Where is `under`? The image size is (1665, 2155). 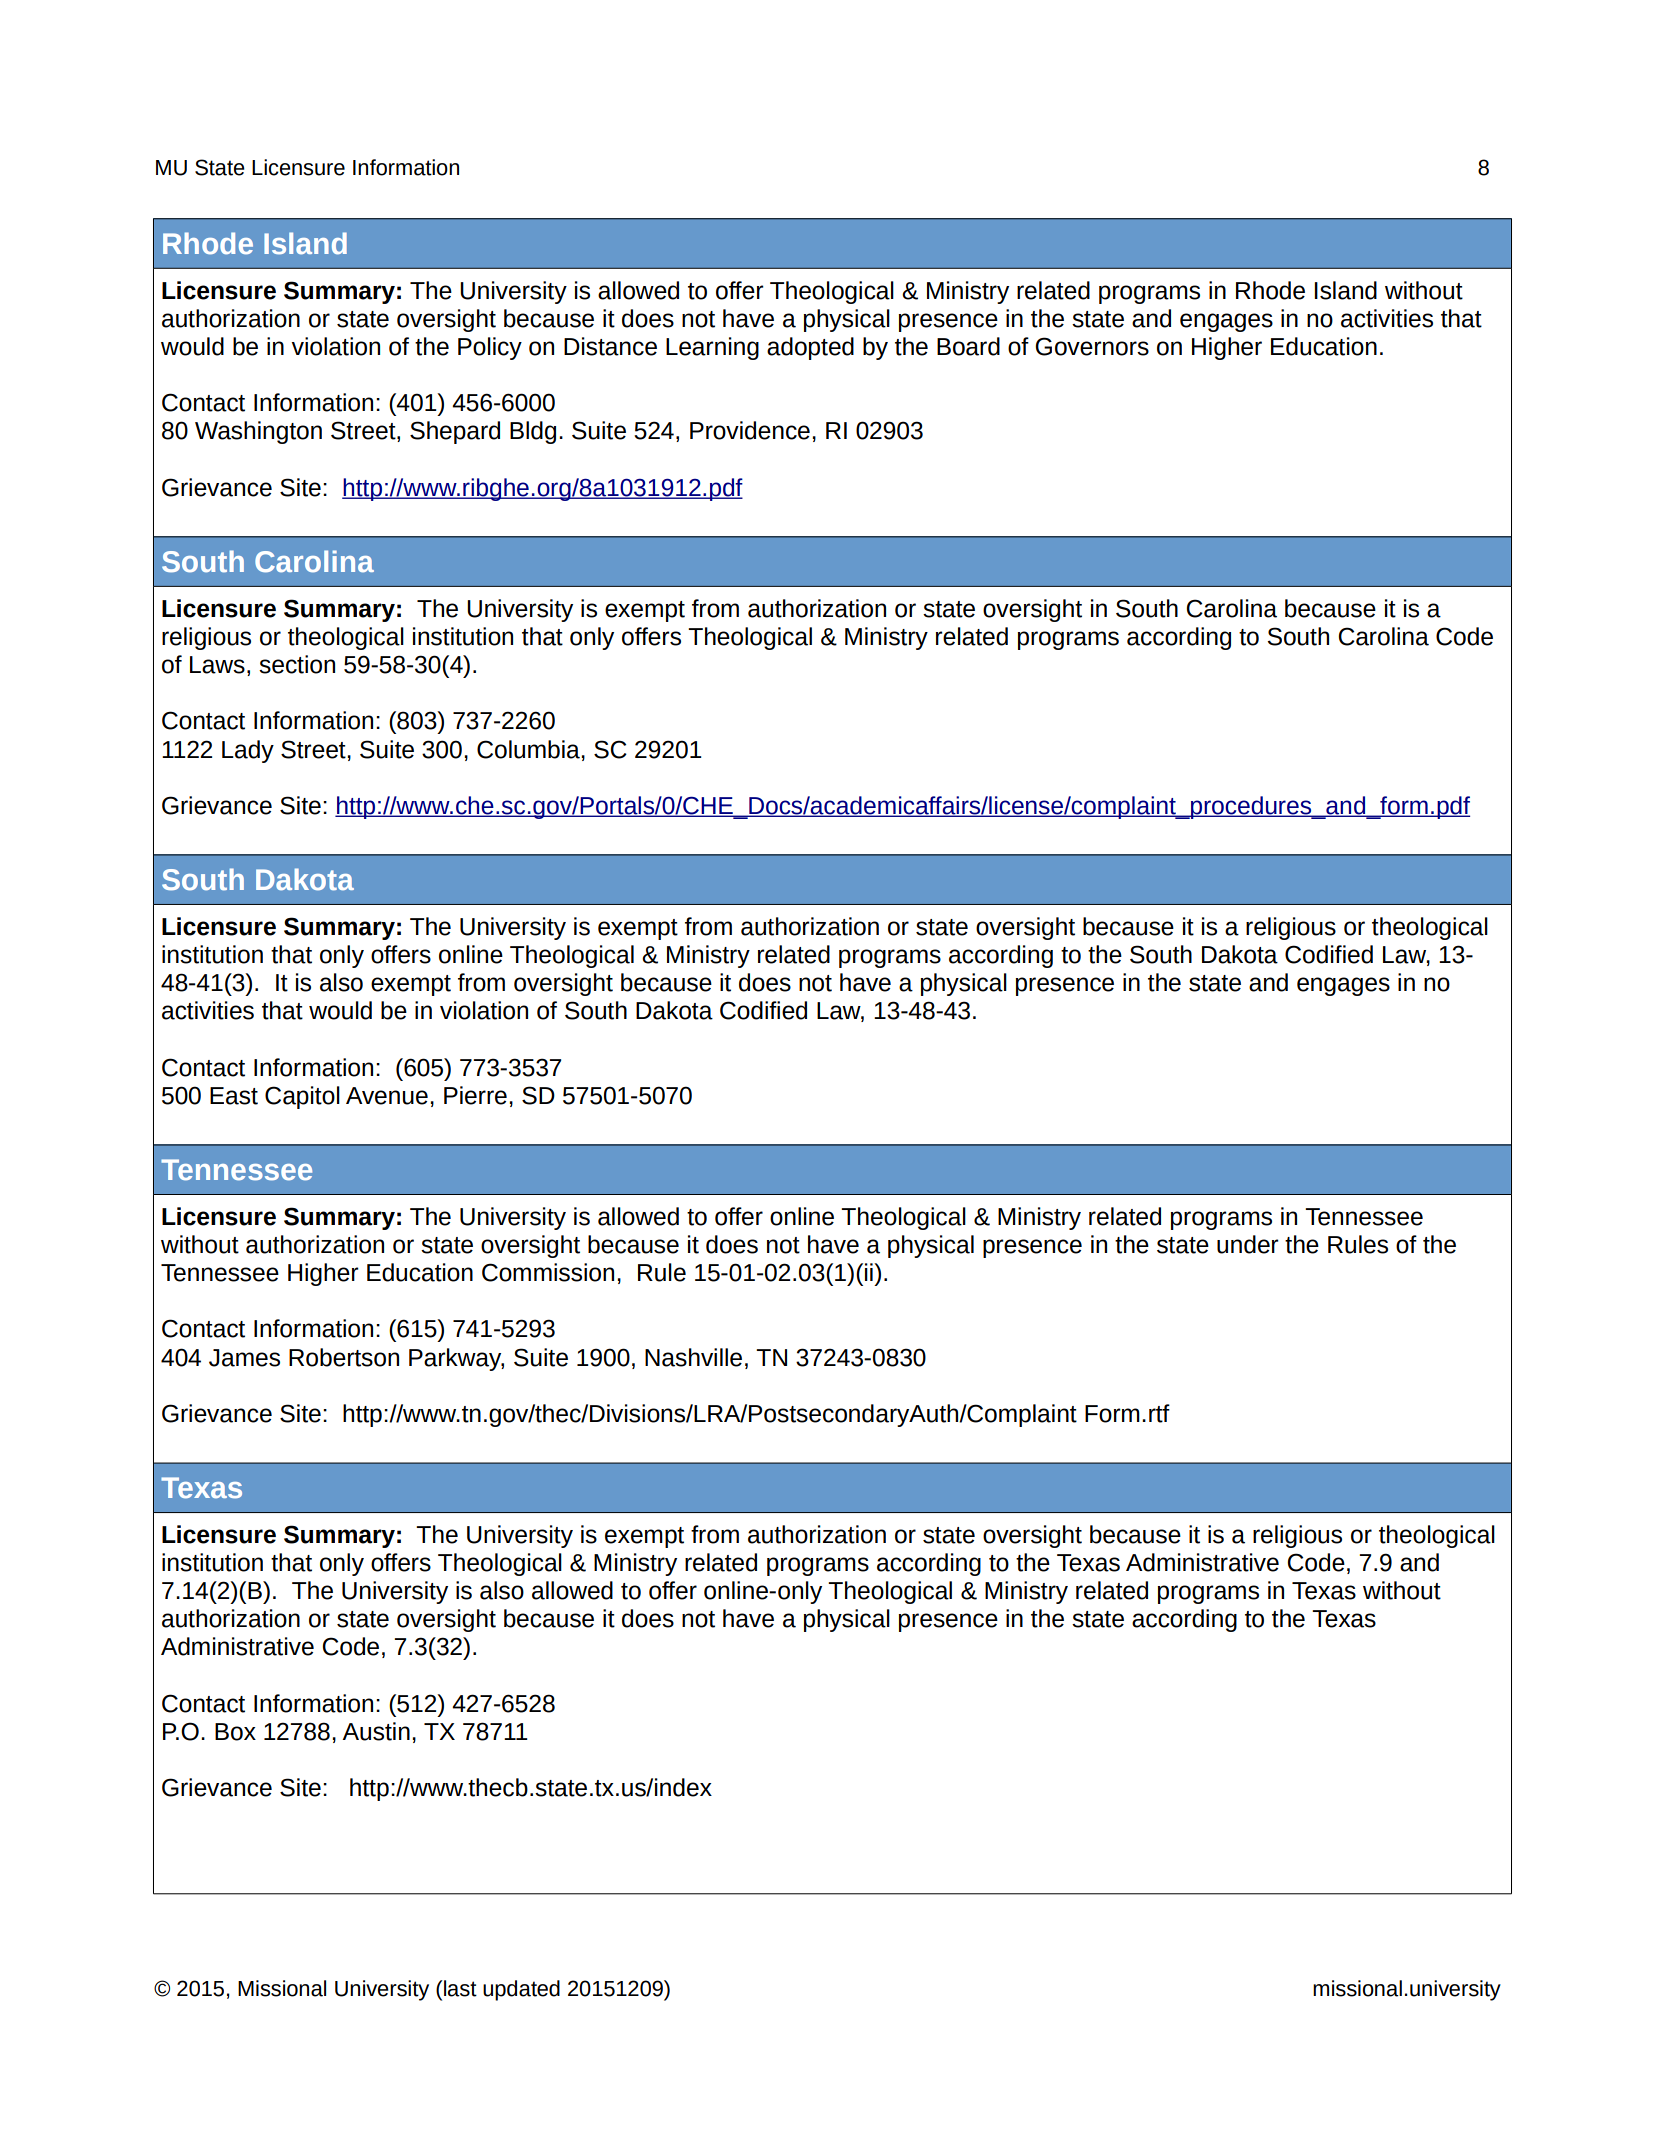
under is located at coordinates (1248, 1244).
